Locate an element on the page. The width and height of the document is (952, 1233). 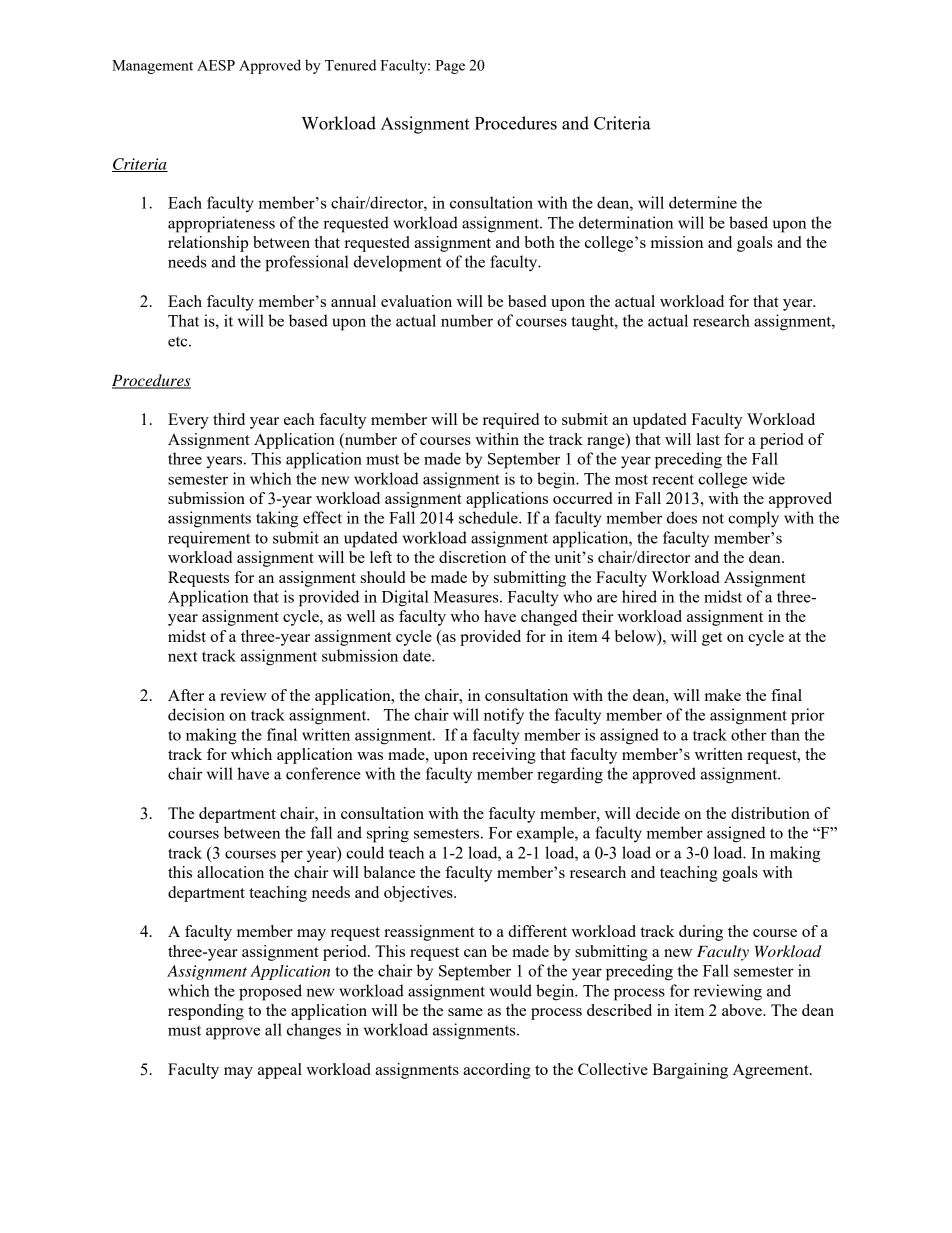
notify is located at coordinates (504, 716).
